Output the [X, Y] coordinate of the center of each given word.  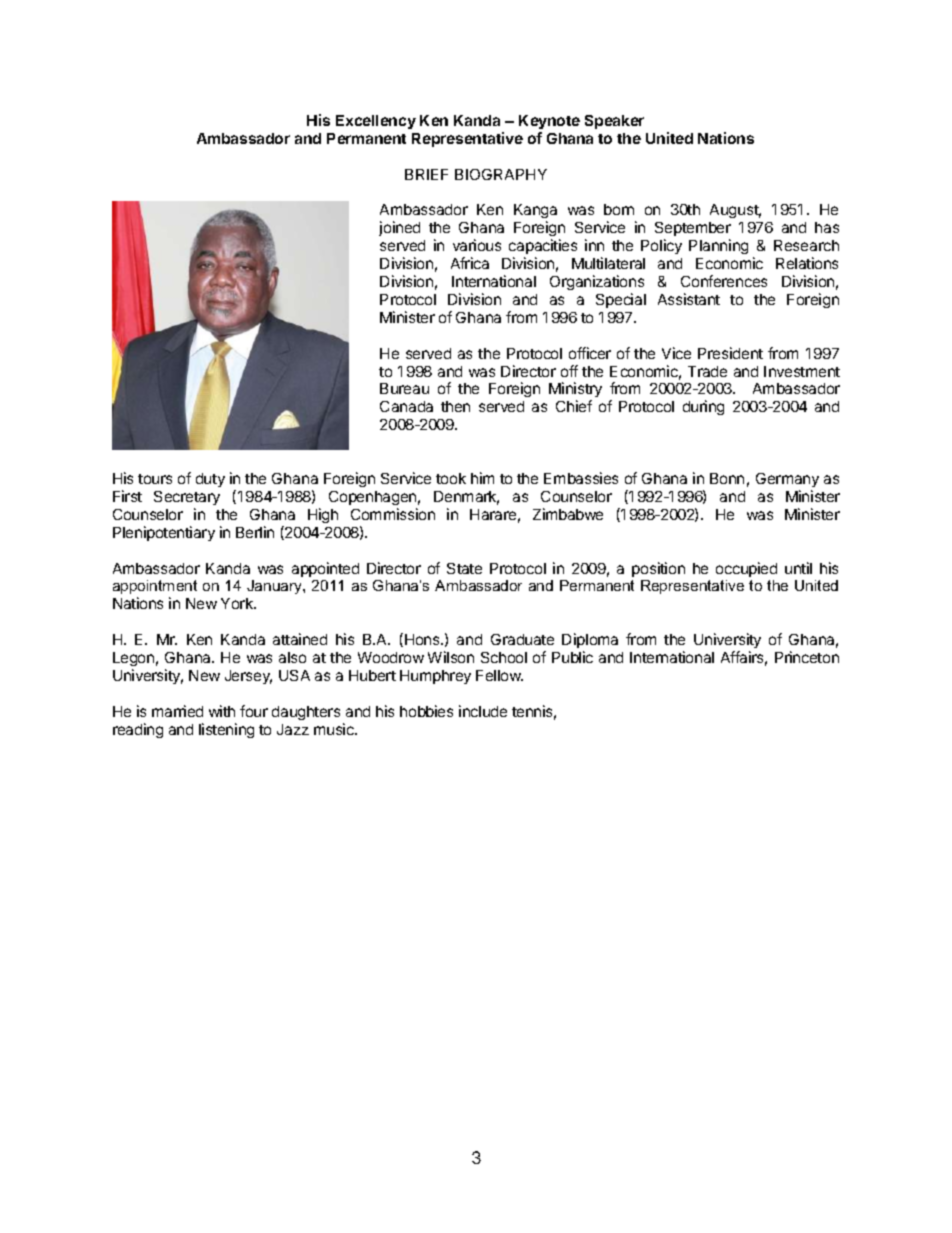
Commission [393, 514]
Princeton [807, 657]
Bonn [727, 478]
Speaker [614, 122]
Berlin [255, 532]
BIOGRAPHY [501, 174]
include [483, 711]
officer [590, 353]
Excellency [376, 122]
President [730, 353]
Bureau [404, 388]
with [222, 711]
